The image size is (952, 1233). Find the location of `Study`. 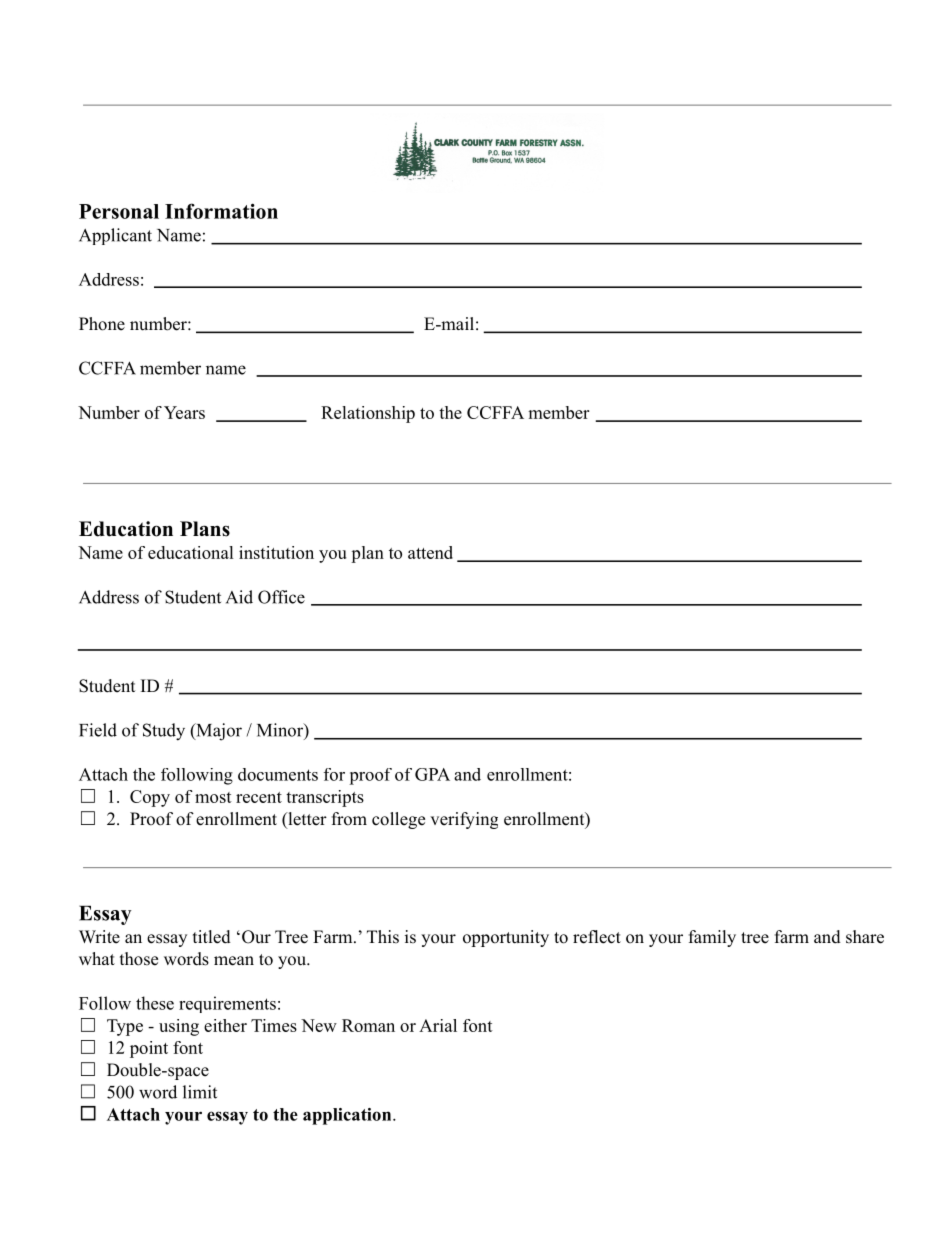

Study is located at coordinates (164, 732).
